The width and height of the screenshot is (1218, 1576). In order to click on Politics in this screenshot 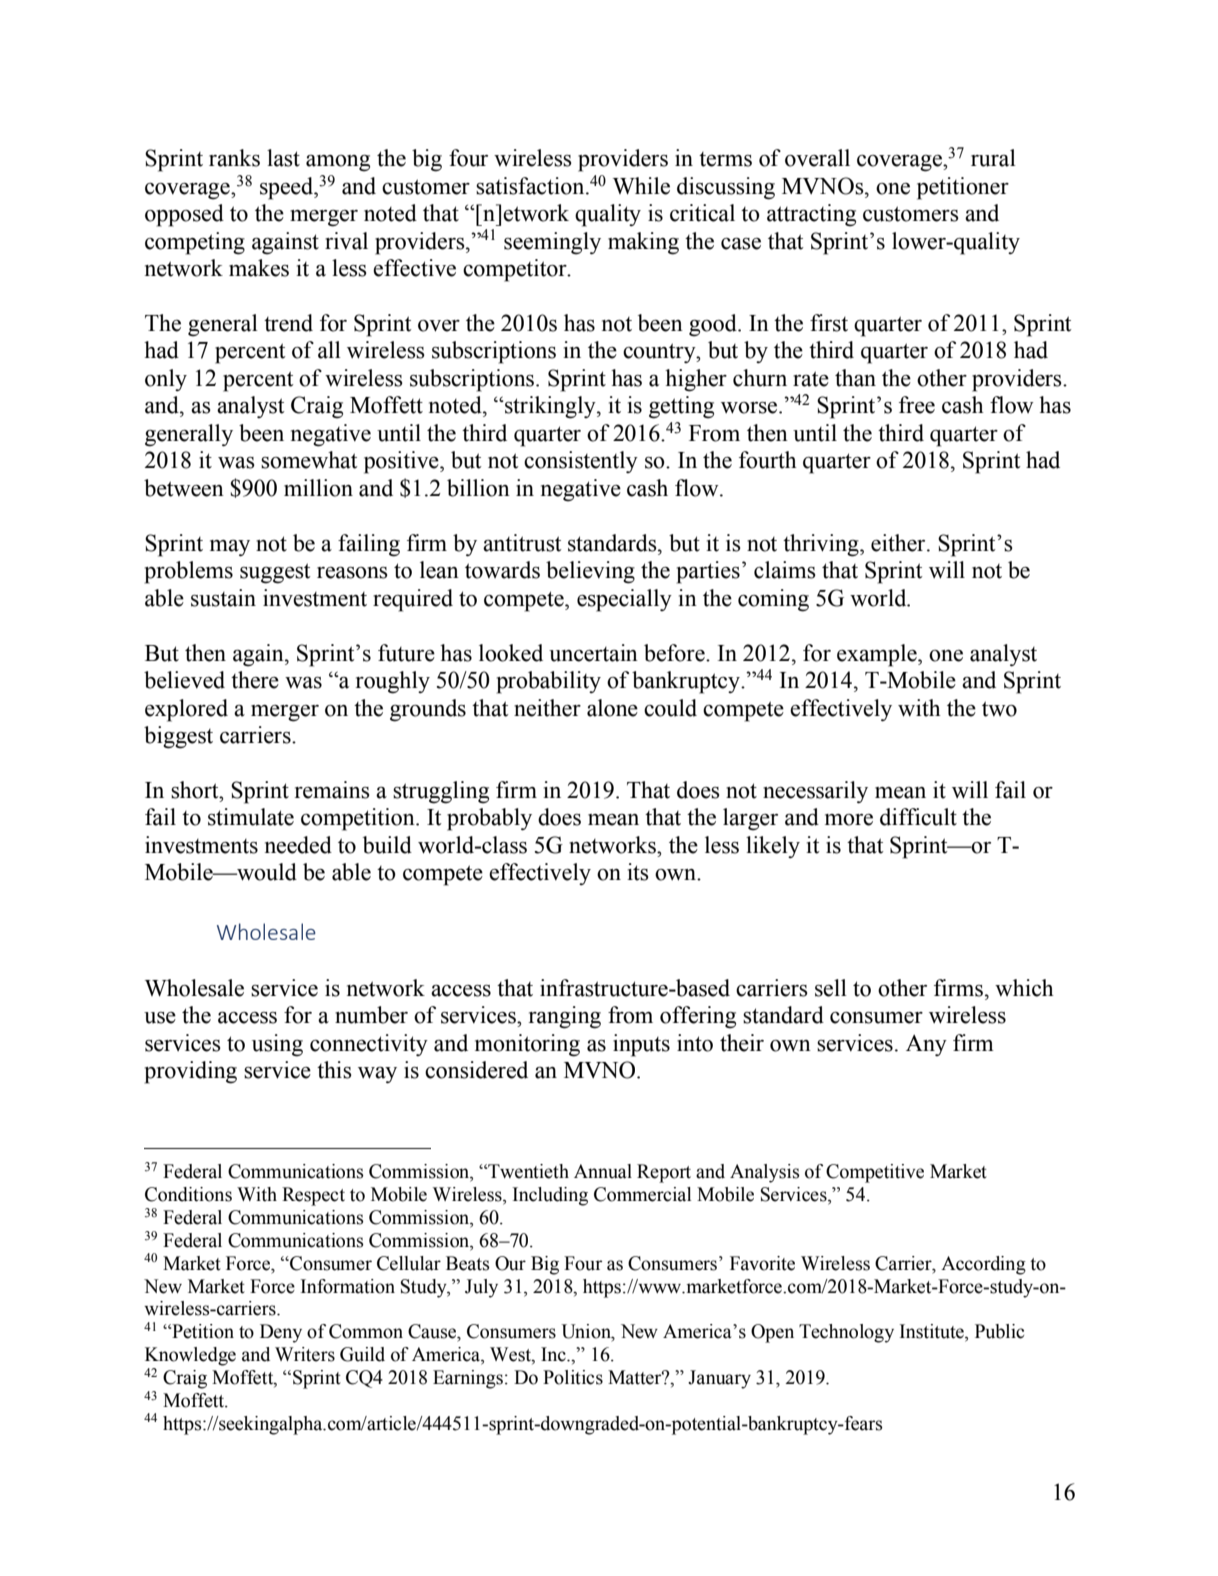, I will do `click(573, 1377)`.
